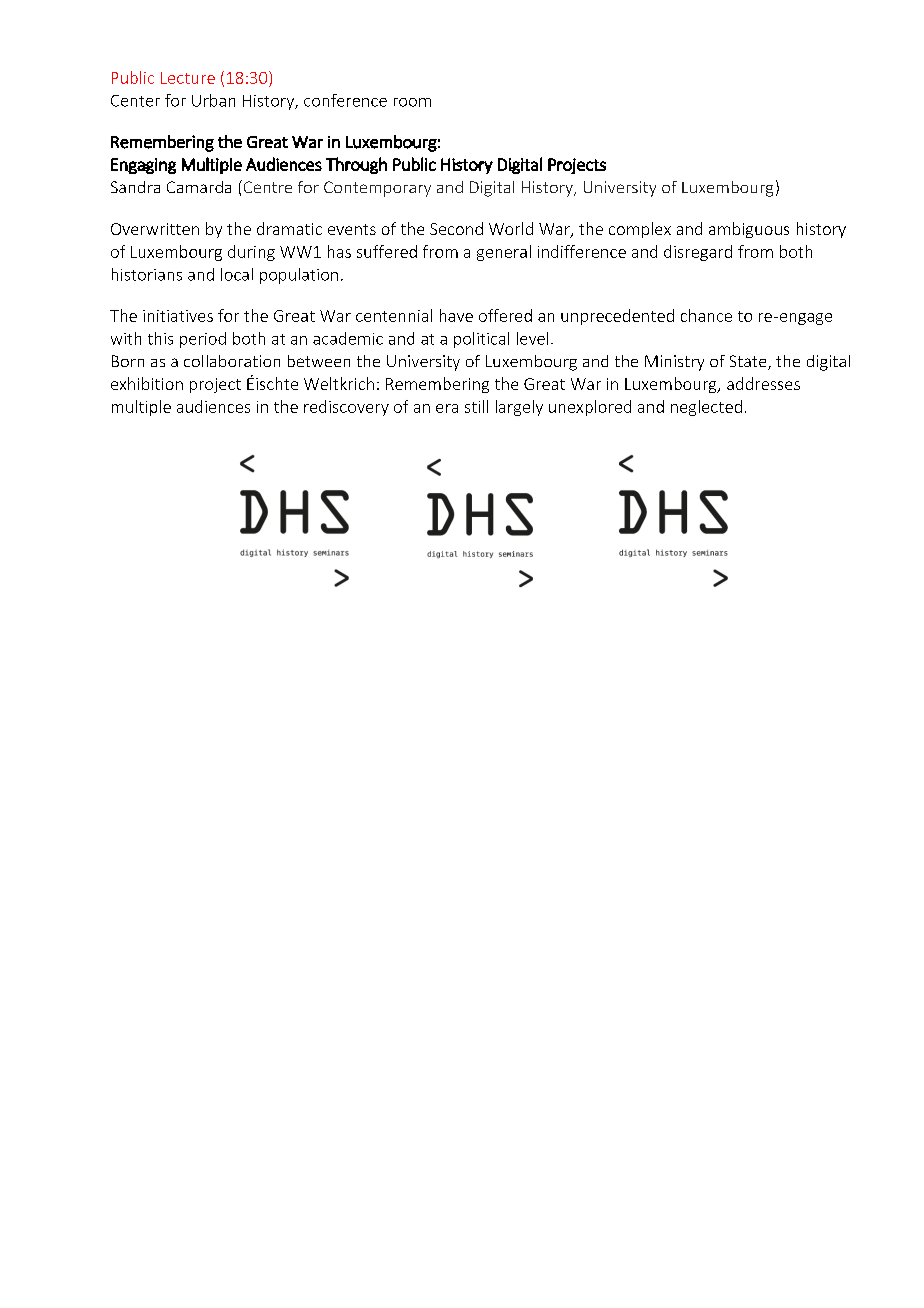 The width and height of the screenshot is (924, 1308). I want to click on Lecture, so click(188, 78).
